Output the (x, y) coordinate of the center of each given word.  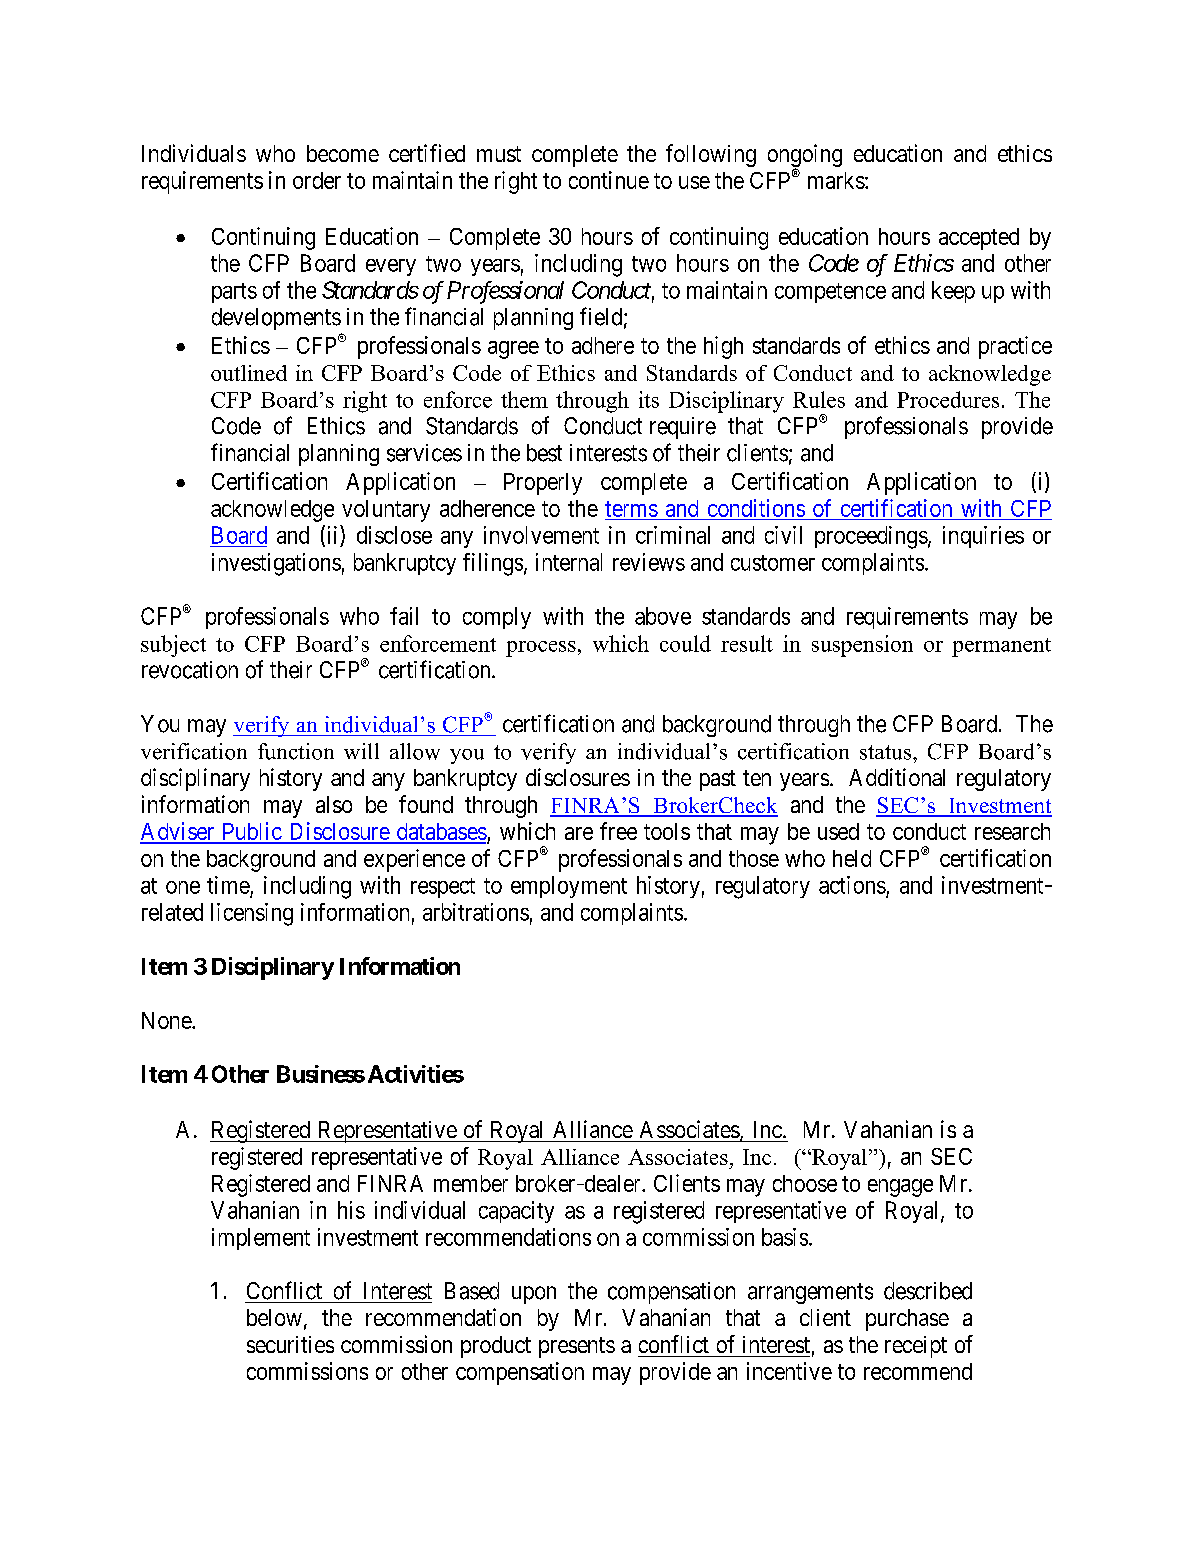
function (296, 751)
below (274, 1317)
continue (609, 180)
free (618, 831)
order (317, 180)
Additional (897, 777)
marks (836, 180)
